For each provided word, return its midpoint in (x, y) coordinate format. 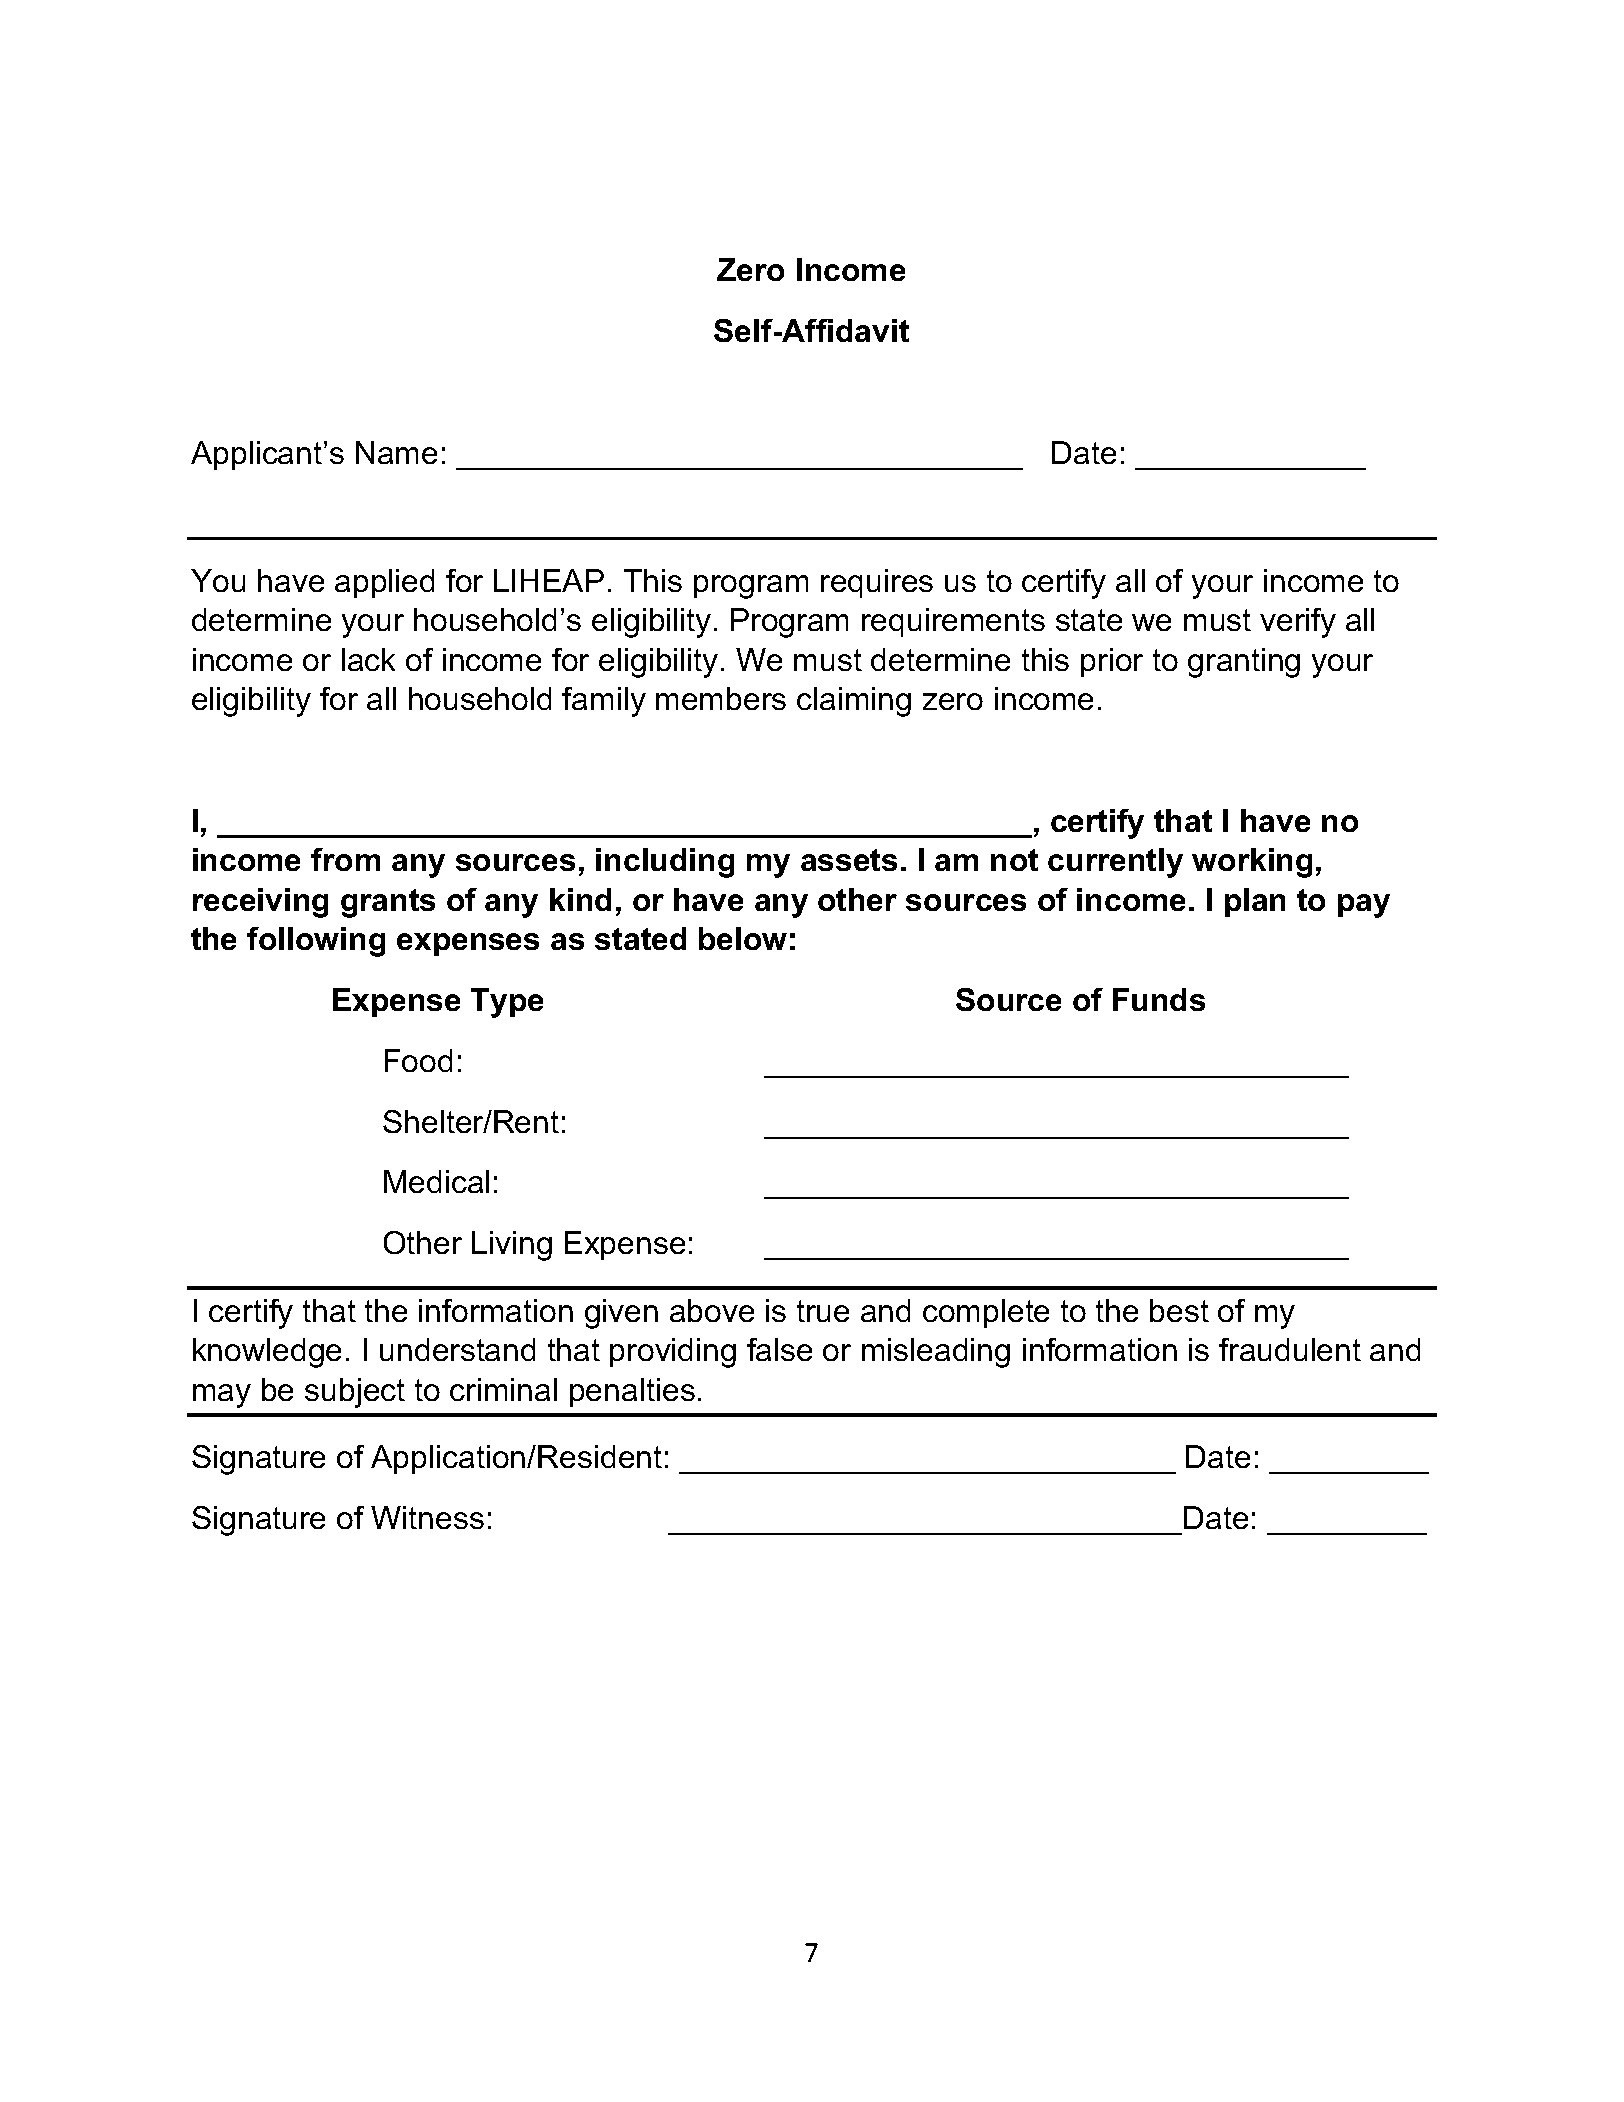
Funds (1159, 999)
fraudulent (1290, 1349)
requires (877, 583)
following (316, 942)
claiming (854, 702)
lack (368, 659)
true (823, 1311)
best (1179, 1310)
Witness (427, 1517)
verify (1298, 623)
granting (1244, 663)
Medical (436, 1181)
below (743, 938)
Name (396, 452)
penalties (632, 1392)
